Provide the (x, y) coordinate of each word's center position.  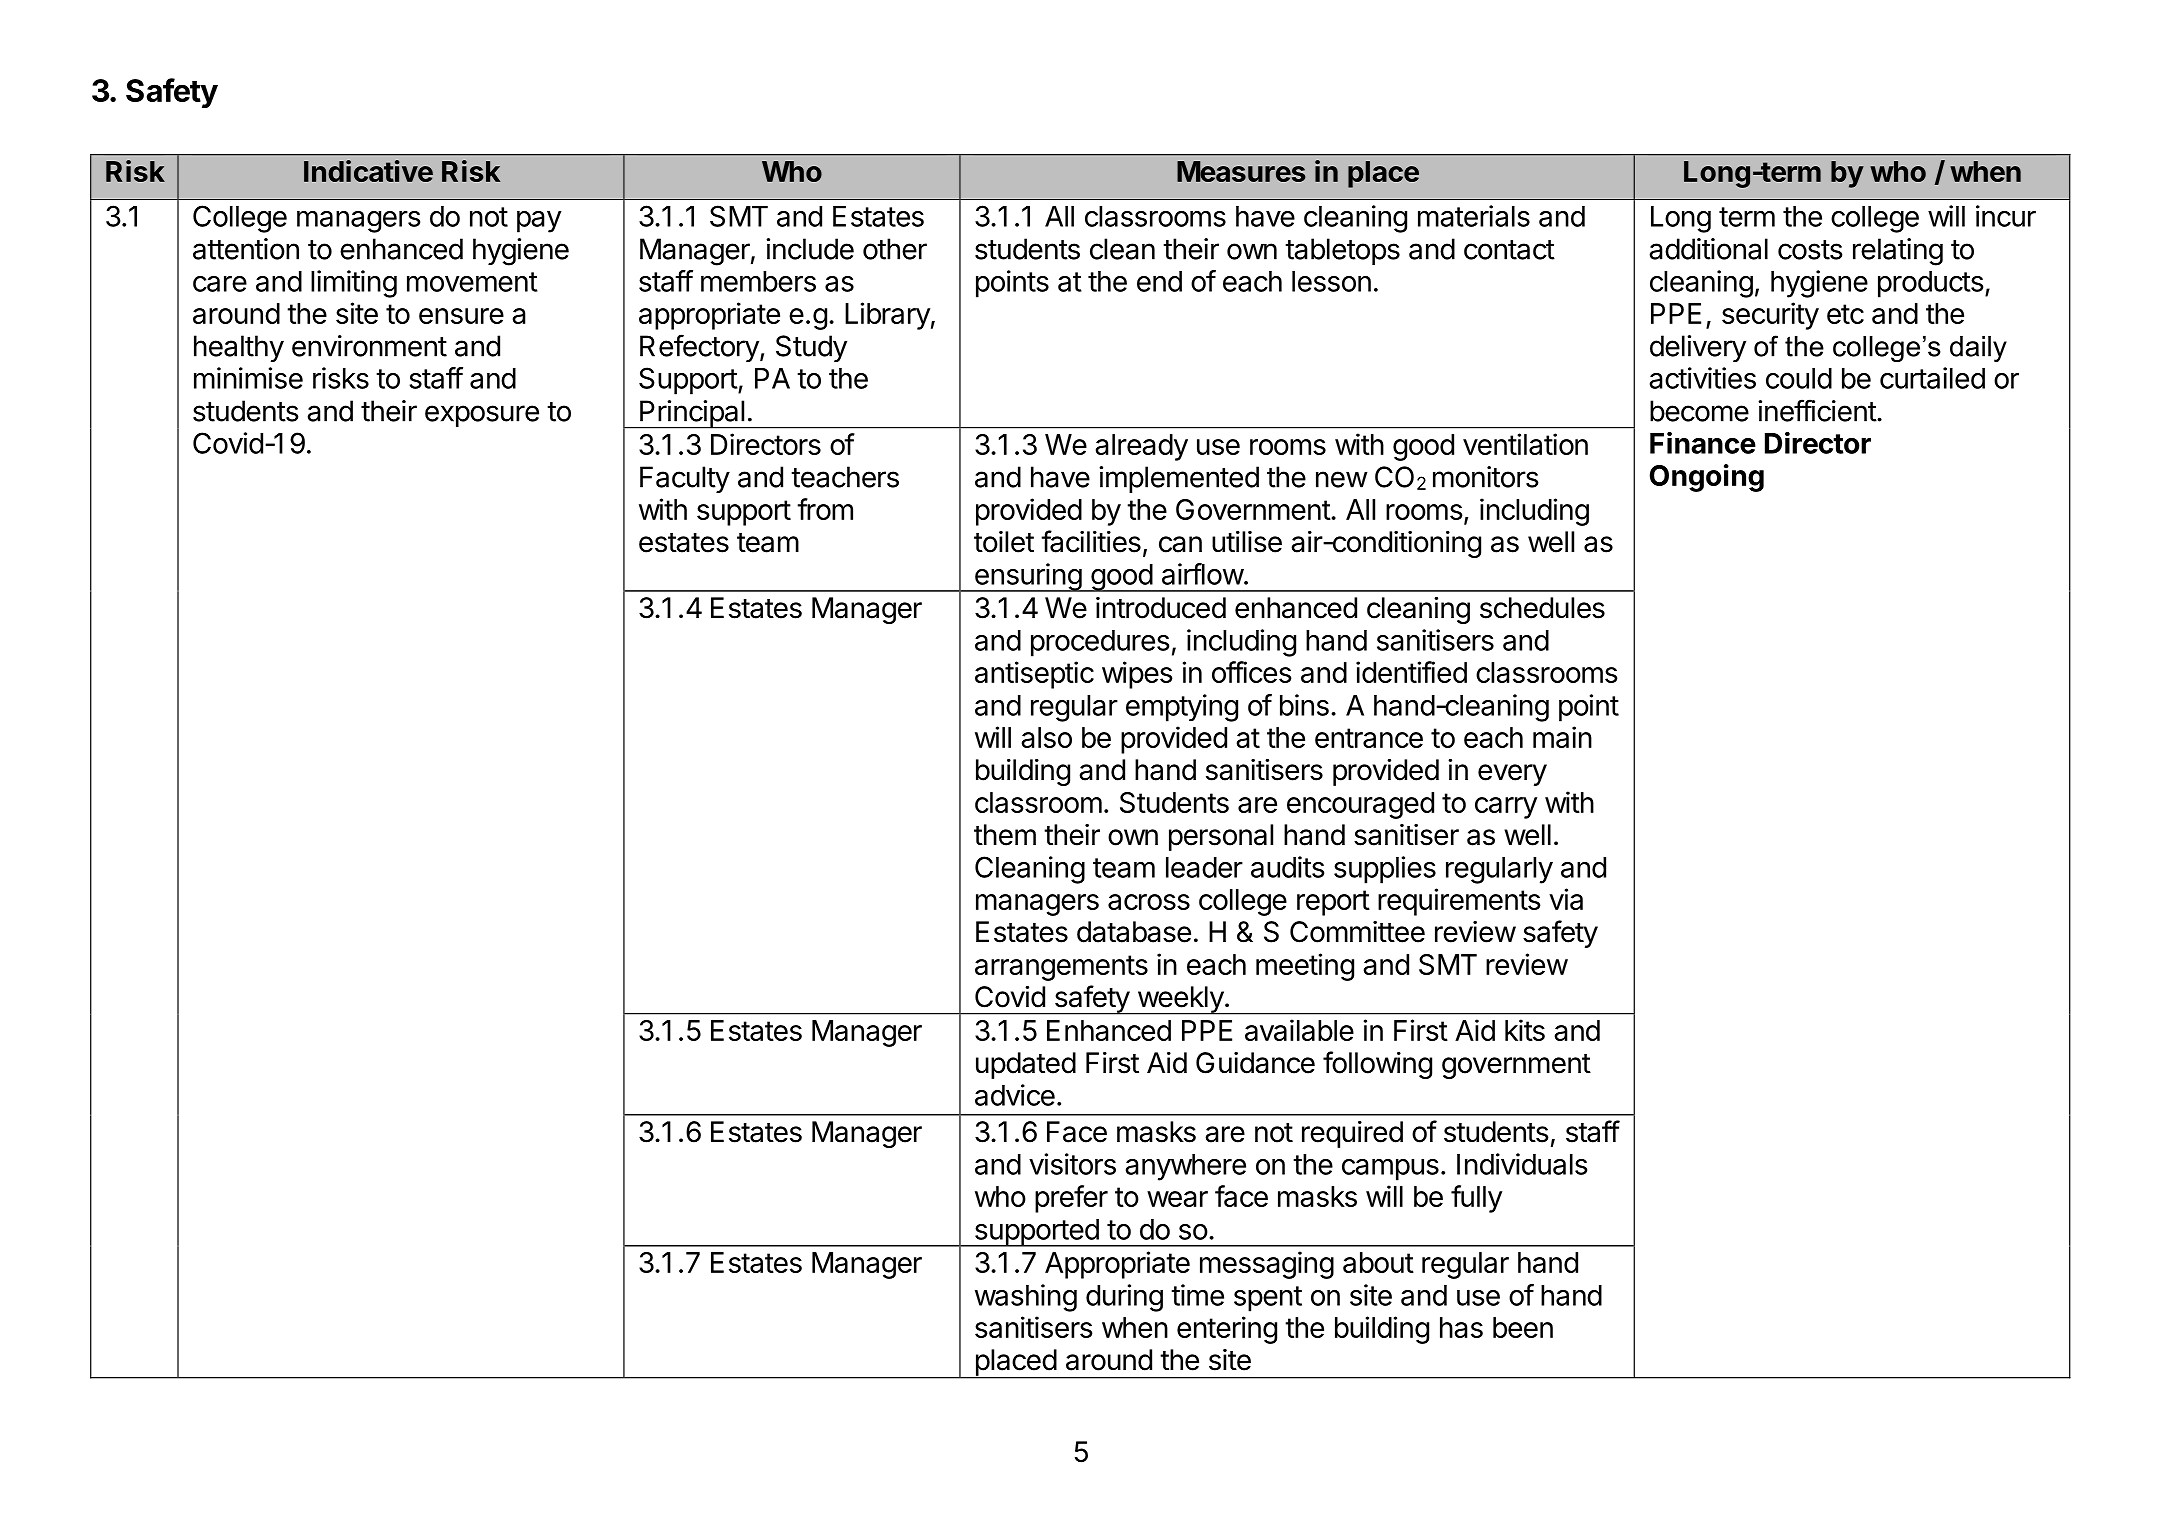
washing (1026, 1298)
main (1562, 737)
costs (1810, 250)
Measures (1241, 171)
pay (539, 222)
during (1124, 1298)
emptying (1182, 708)
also (1046, 737)
